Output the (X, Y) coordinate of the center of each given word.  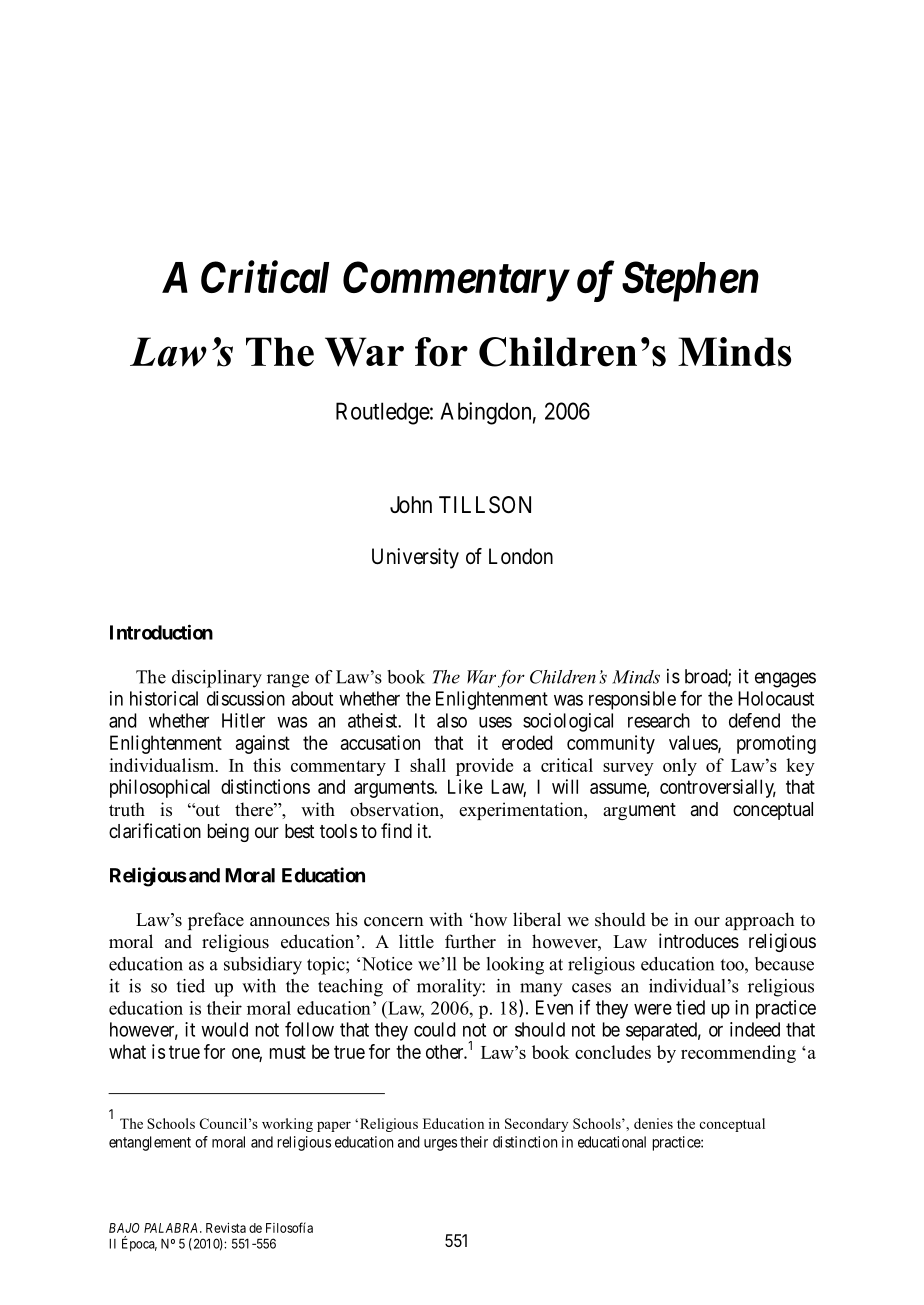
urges (440, 1145)
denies (653, 1123)
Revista (226, 1228)
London (521, 556)
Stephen (690, 281)
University (415, 558)
